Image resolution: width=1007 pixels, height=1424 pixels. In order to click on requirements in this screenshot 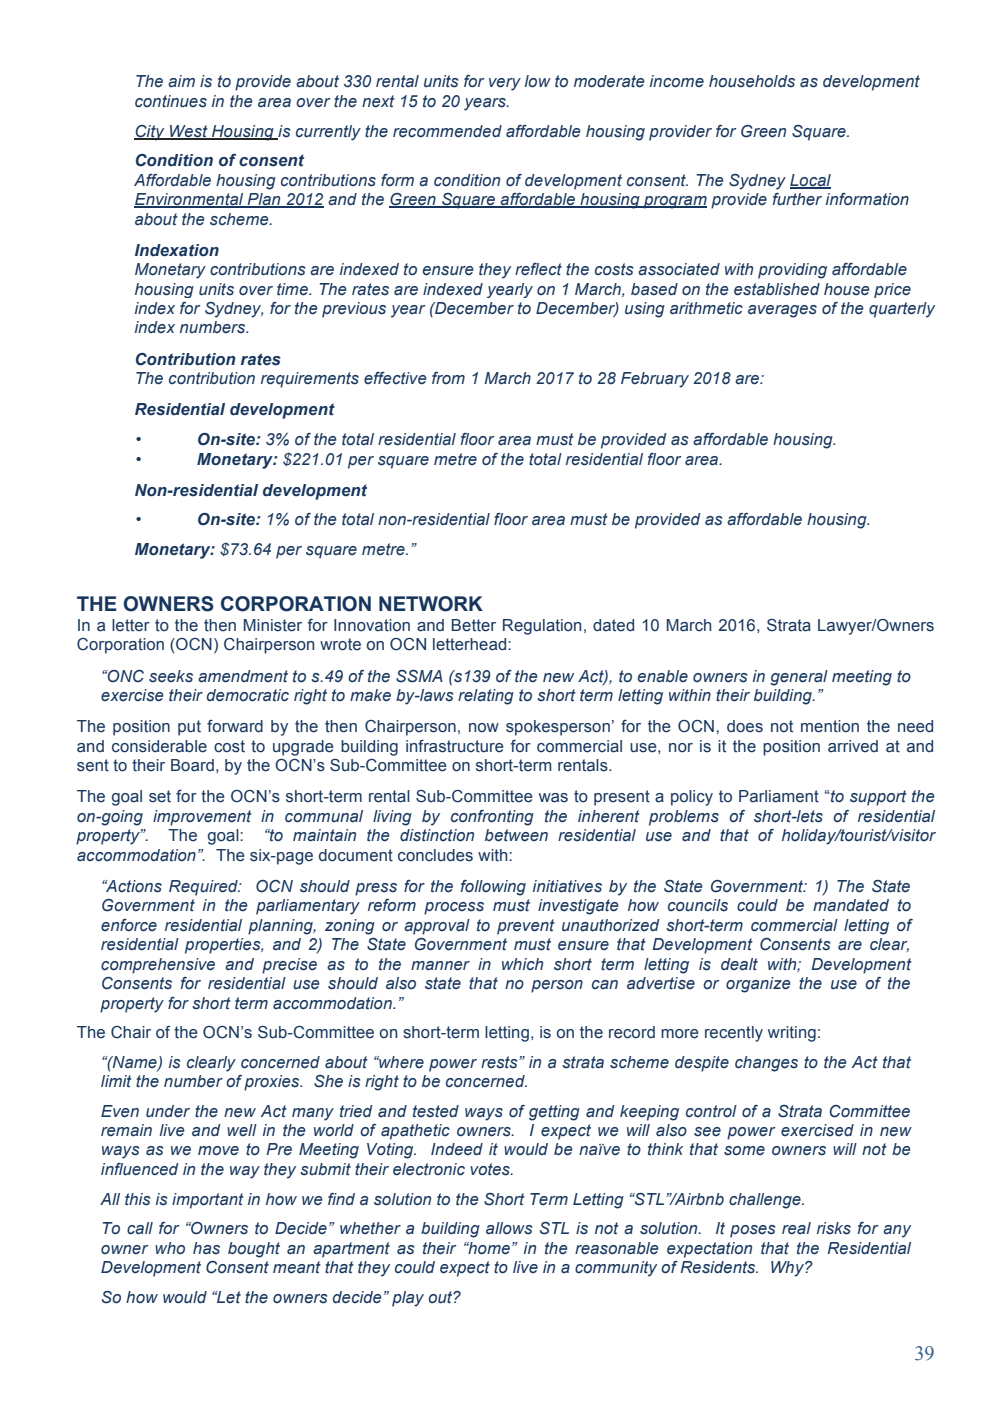, I will do `click(310, 380)`.
